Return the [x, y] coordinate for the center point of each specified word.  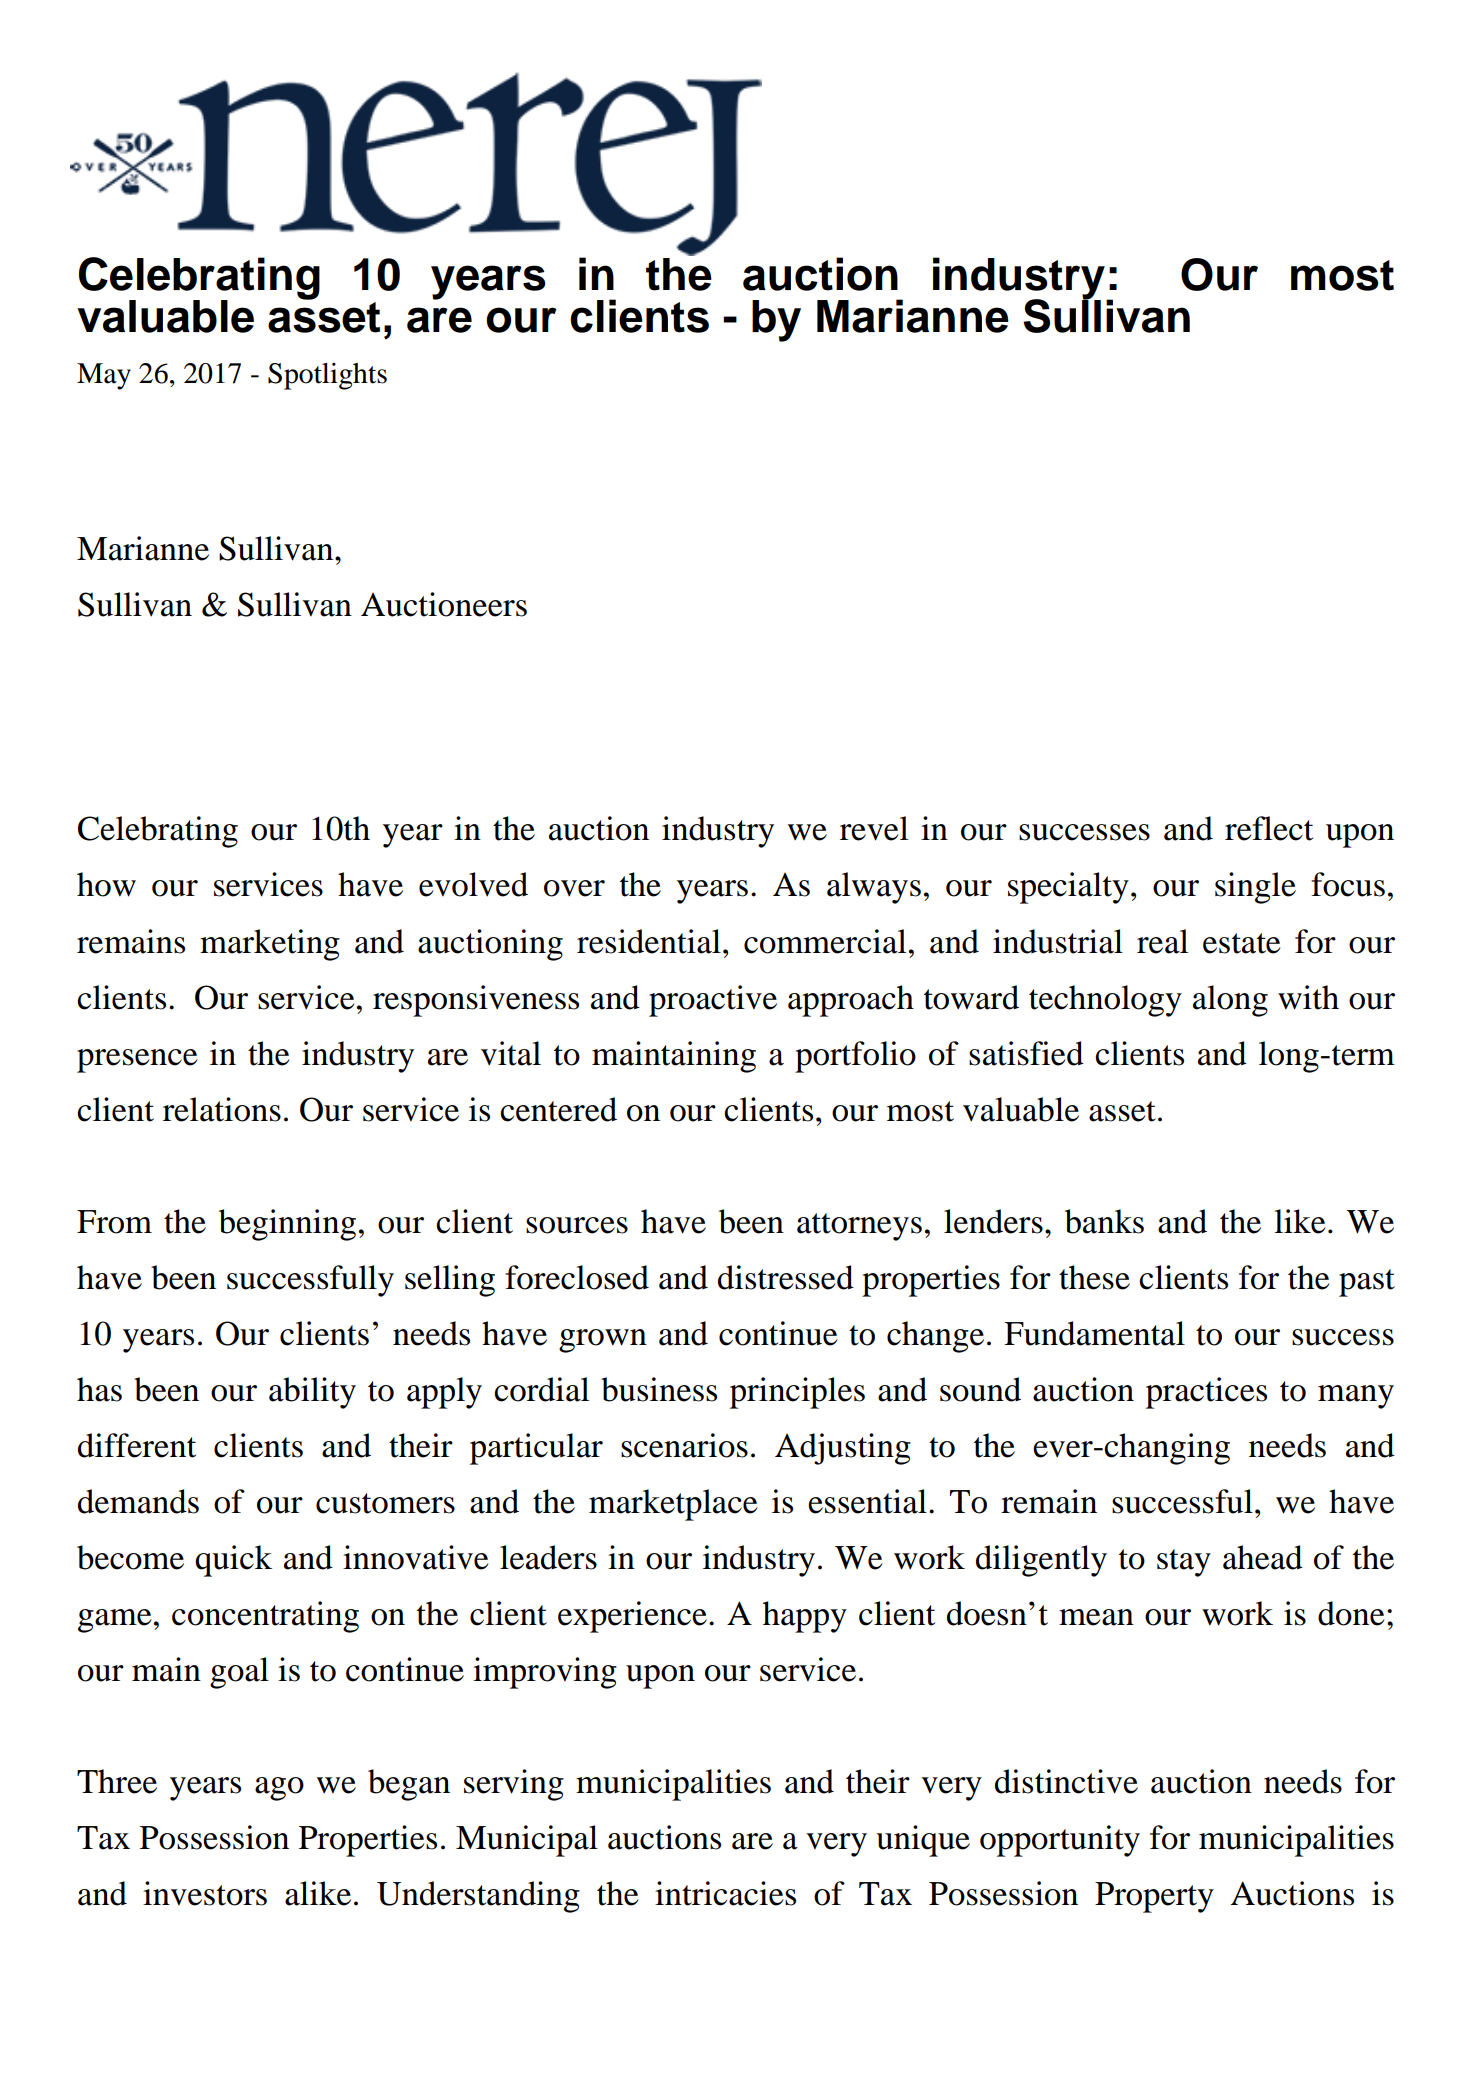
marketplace [673, 1505]
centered [558, 1109]
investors [205, 1893]
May [104, 376]
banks [1104, 1221]
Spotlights [327, 376]
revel [874, 828]
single [1255, 888]
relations [222, 1109]
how [106, 884]
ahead [1263, 1557]
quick [233, 1561]
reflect [1269, 828]
